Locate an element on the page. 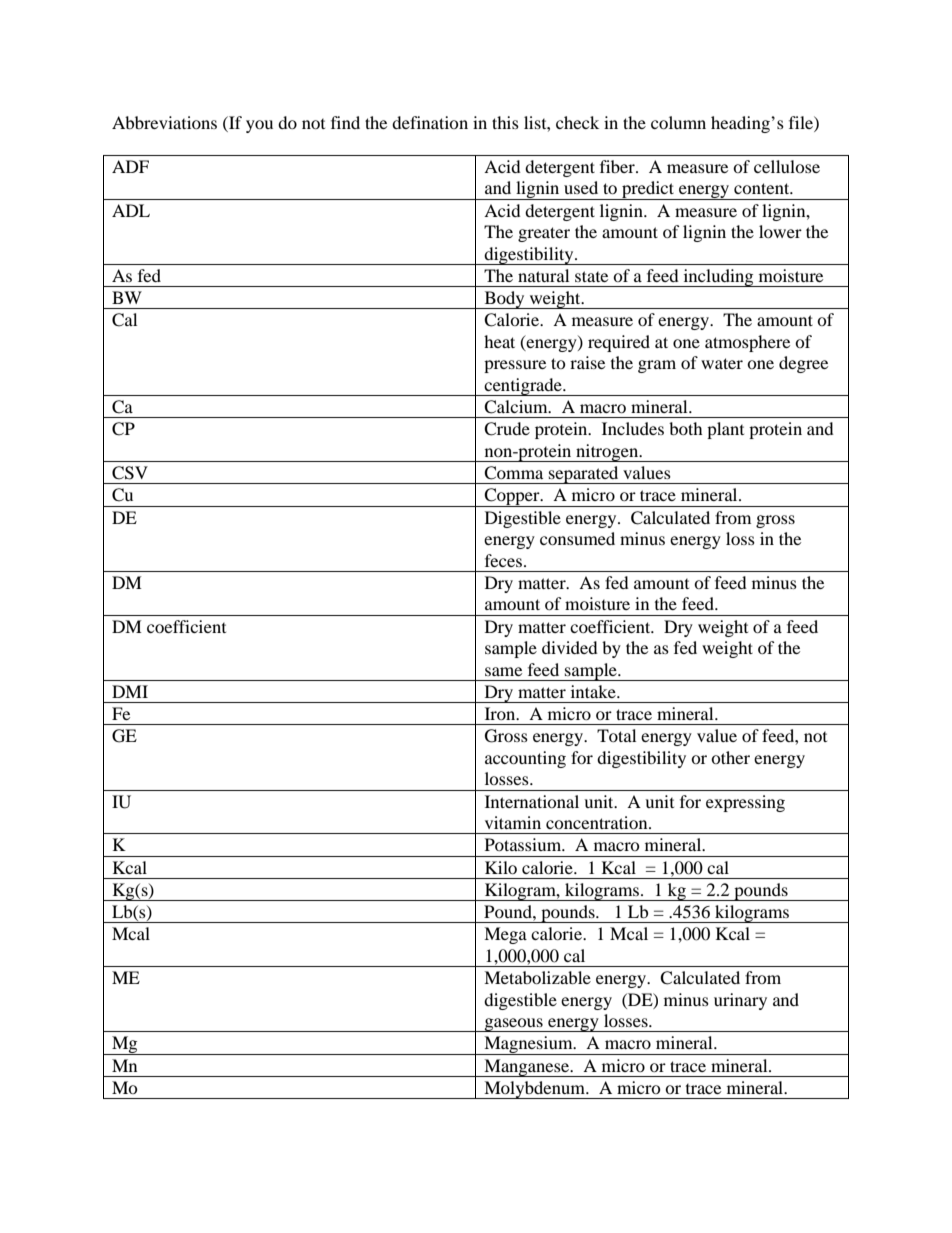 The height and width of the document is (1233, 952). column is located at coordinates (678, 122).
